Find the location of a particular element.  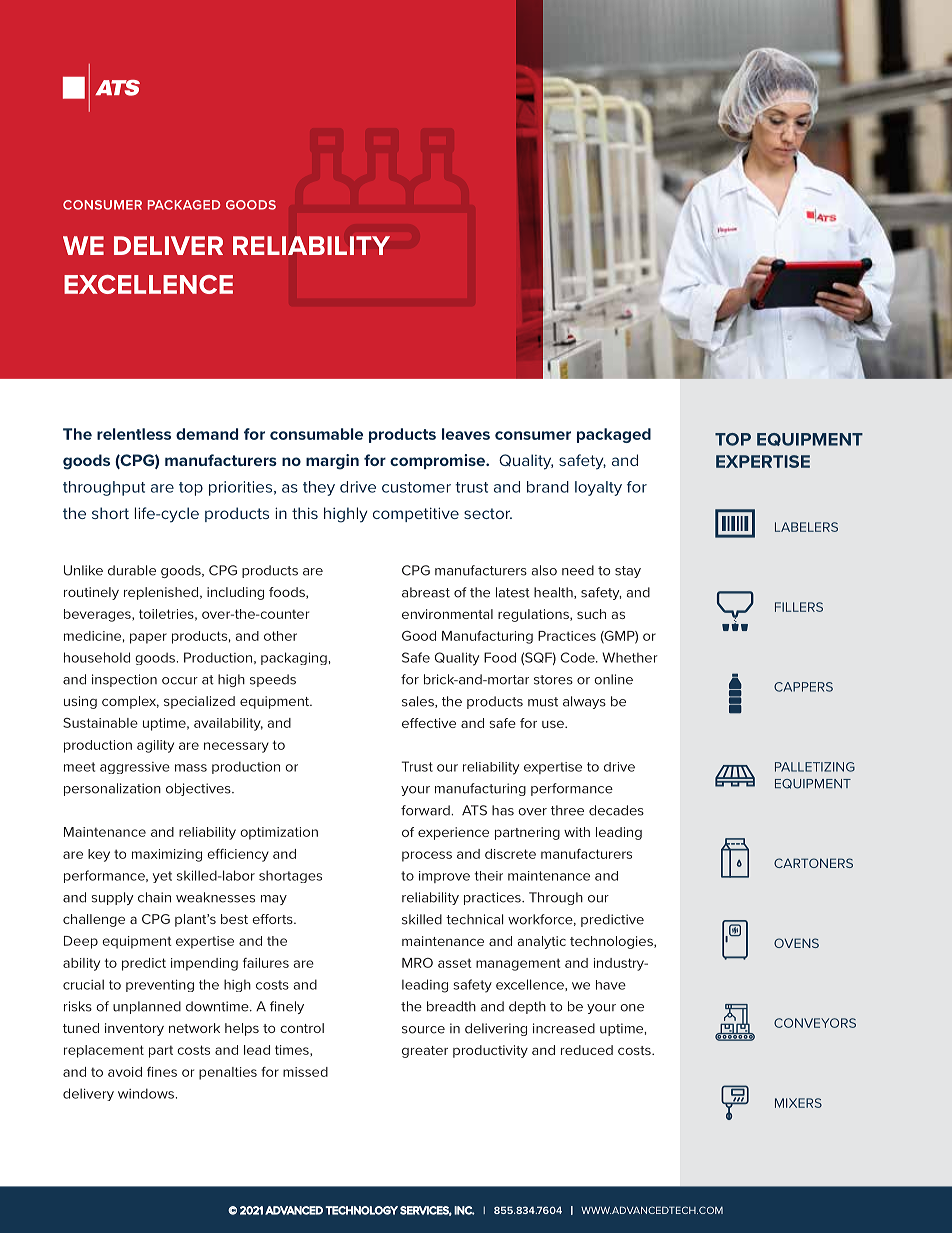

TECHNOLOGY is located at coordinates (361, 1210).
